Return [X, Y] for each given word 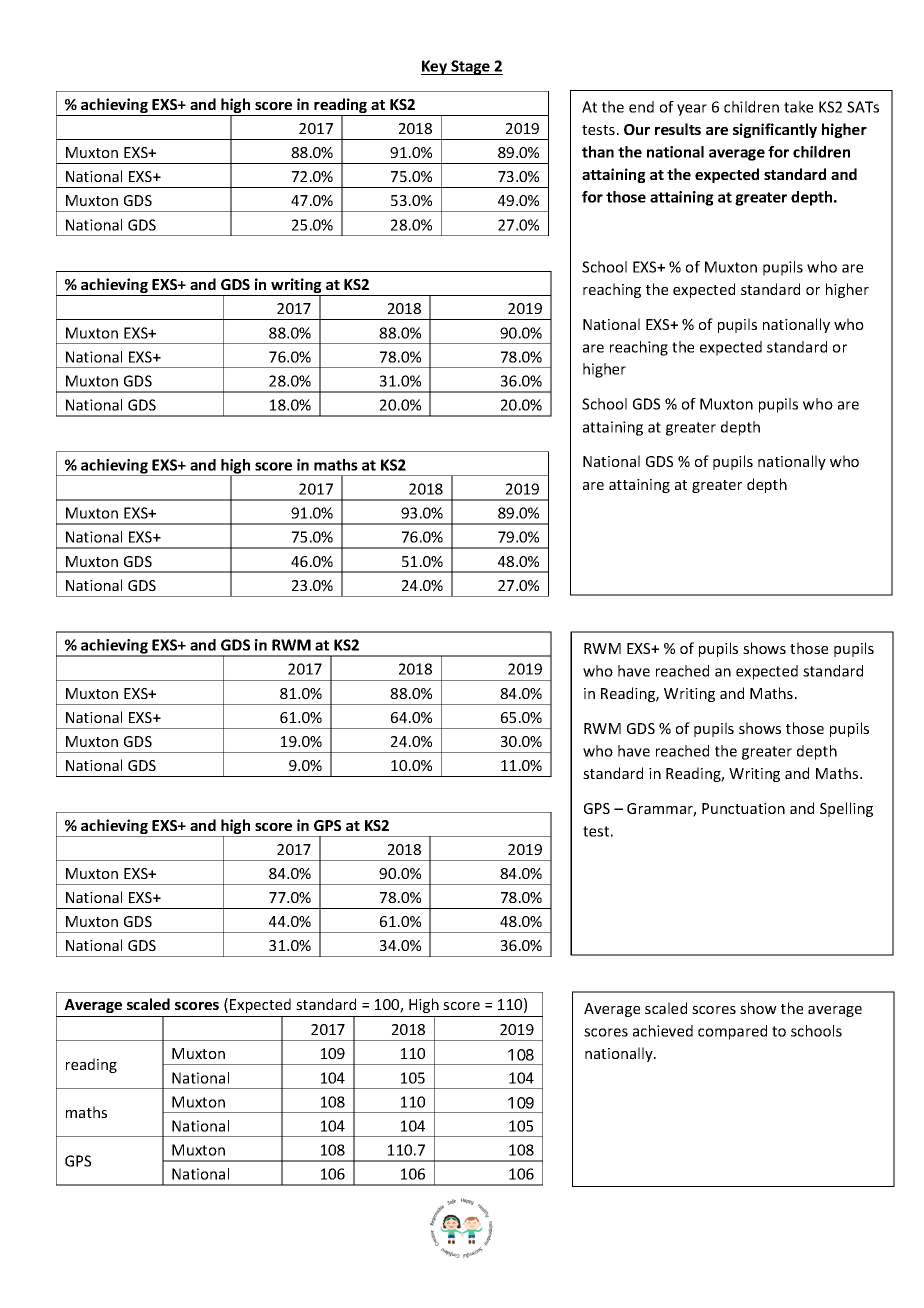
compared [732, 1032]
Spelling [846, 809]
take [798, 107]
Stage [470, 67]
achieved [663, 1031]
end [641, 107]
